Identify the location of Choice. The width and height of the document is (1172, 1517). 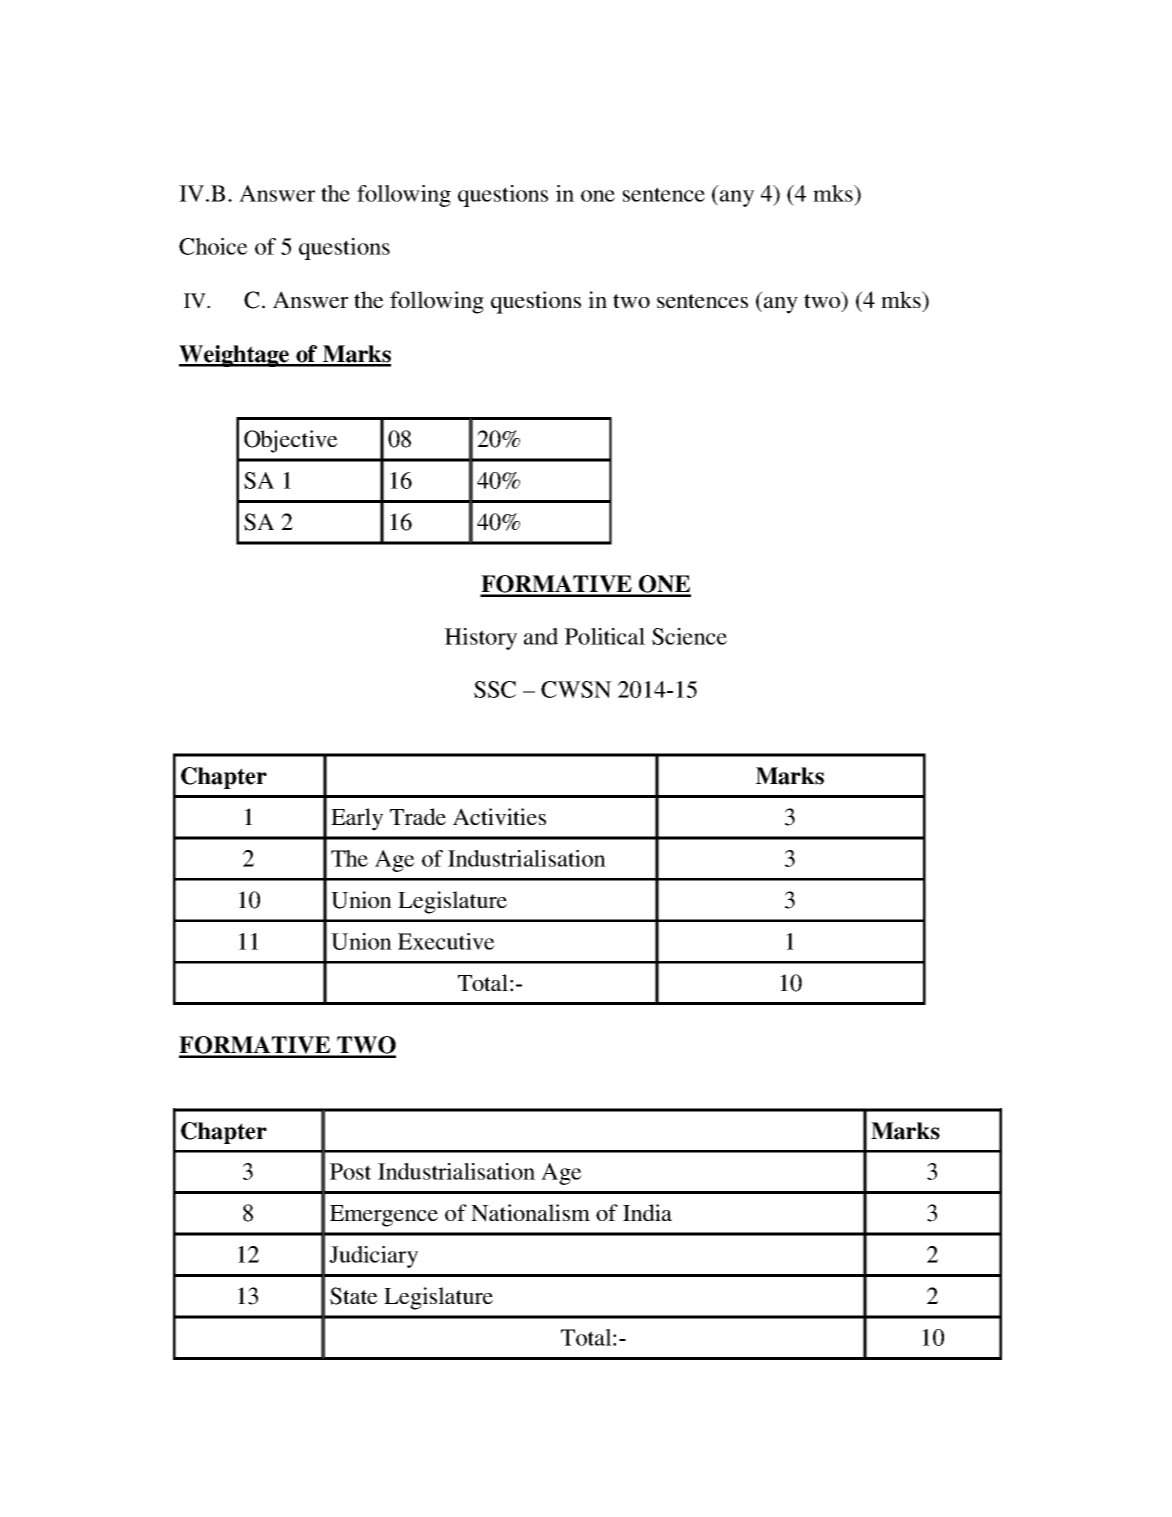
(213, 246).
